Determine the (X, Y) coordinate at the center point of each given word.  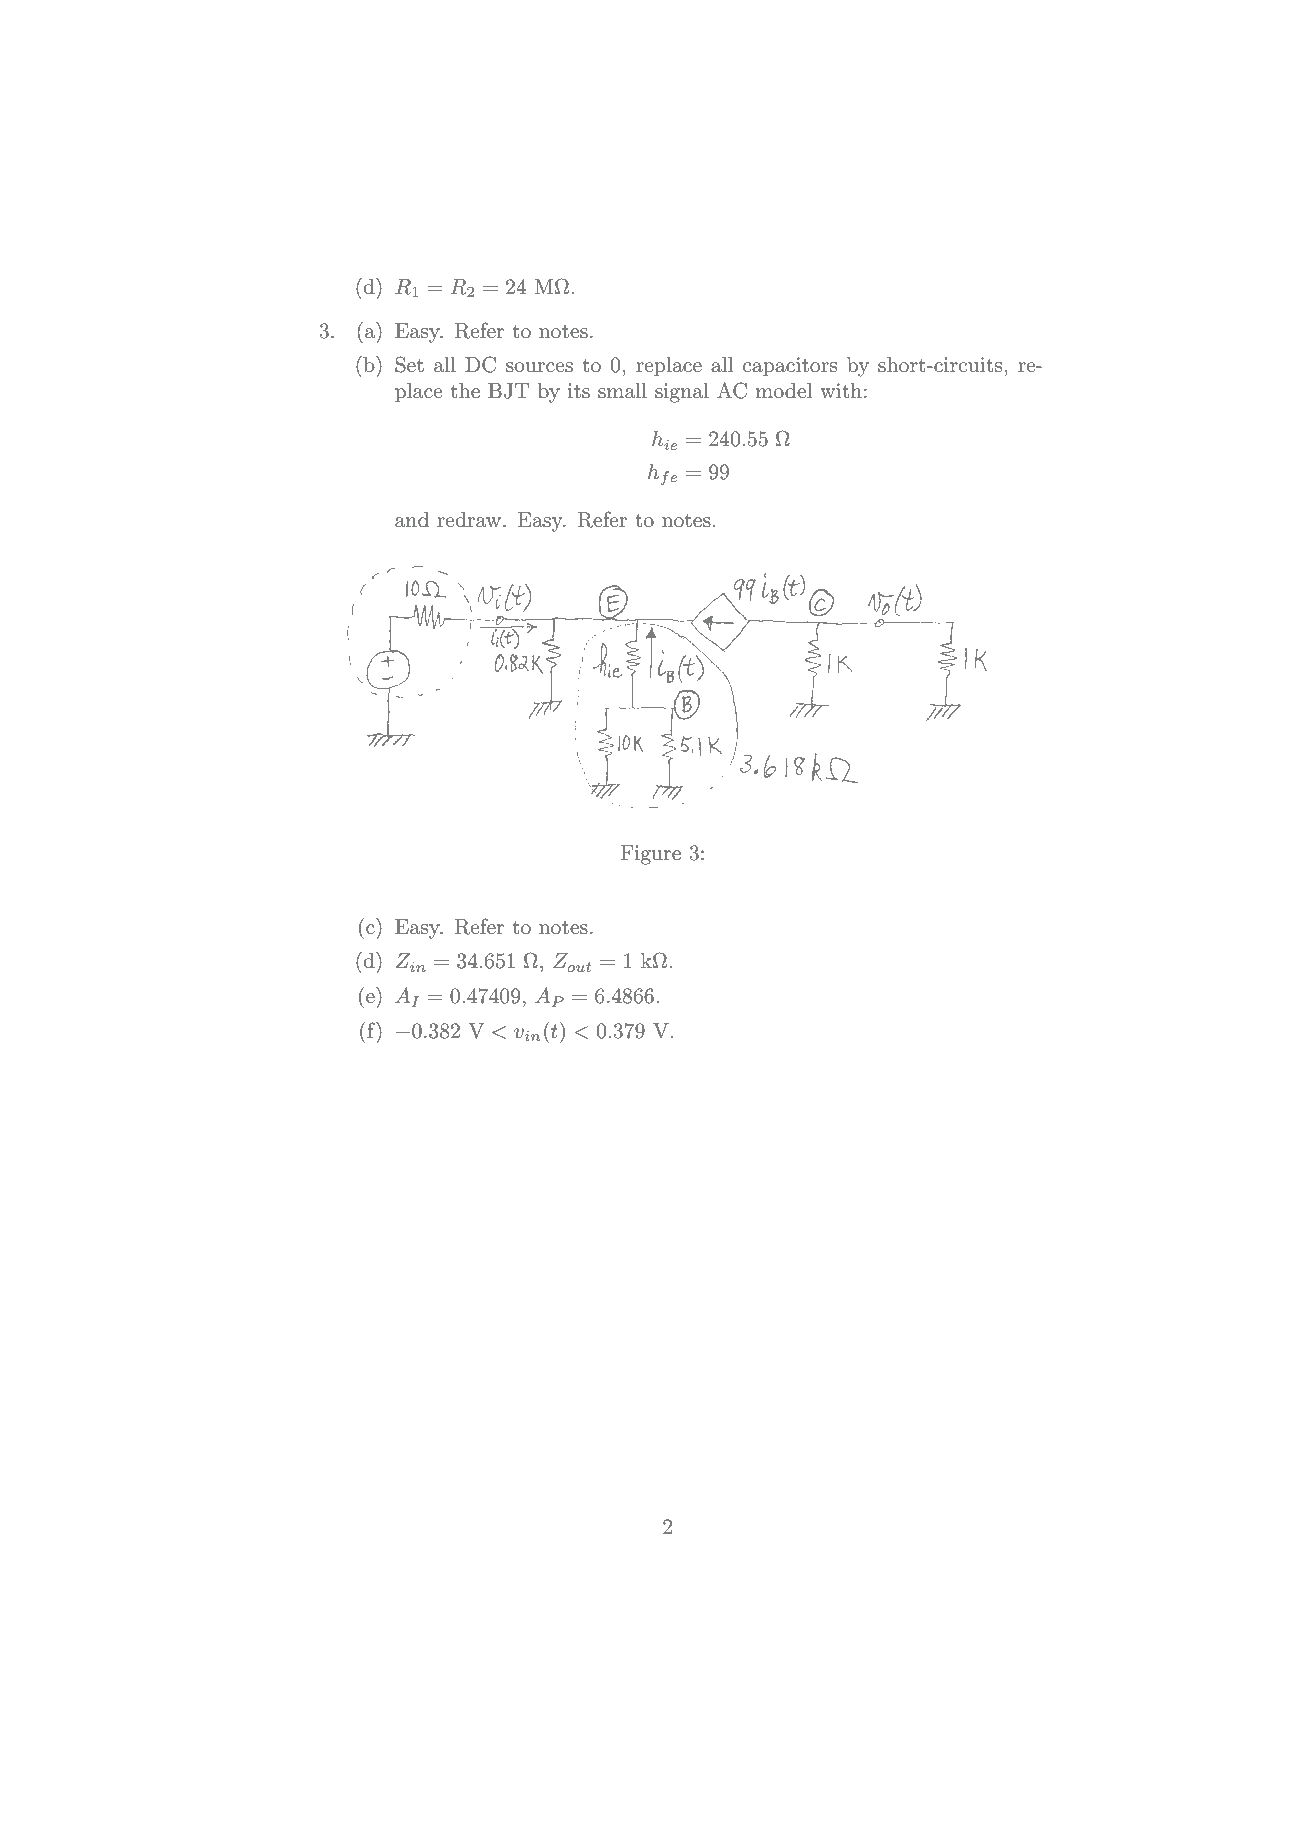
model (784, 391)
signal (682, 393)
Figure (650, 855)
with (841, 391)
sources (539, 367)
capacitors (790, 367)
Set (409, 364)
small (622, 391)
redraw (470, 520)
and (412, 520)
